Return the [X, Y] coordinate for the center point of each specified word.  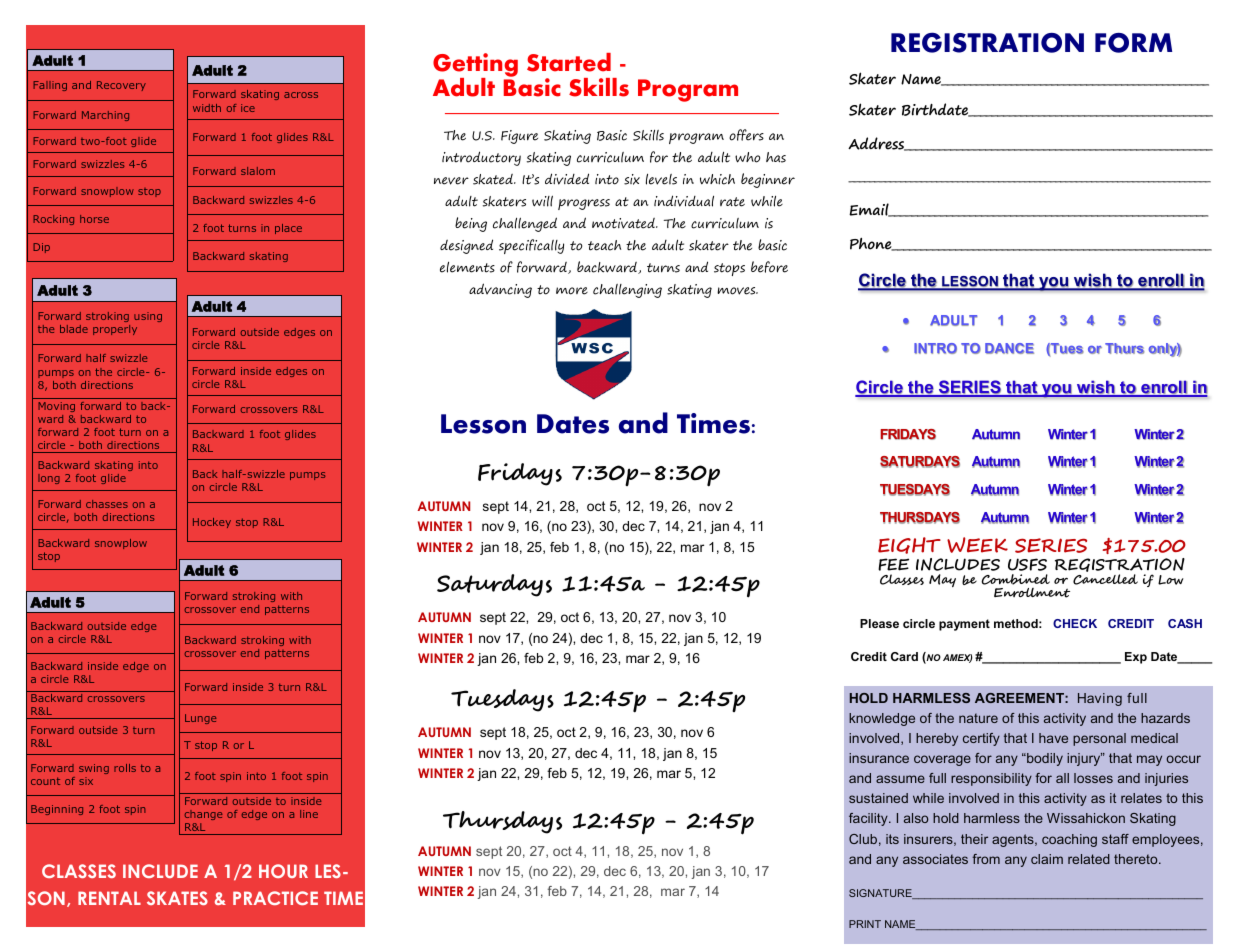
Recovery [121, 86]
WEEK [977, 545]
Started [569, 62]
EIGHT [909, 545]
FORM [1133, 43]
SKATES [177, 898]
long [49, 479]
